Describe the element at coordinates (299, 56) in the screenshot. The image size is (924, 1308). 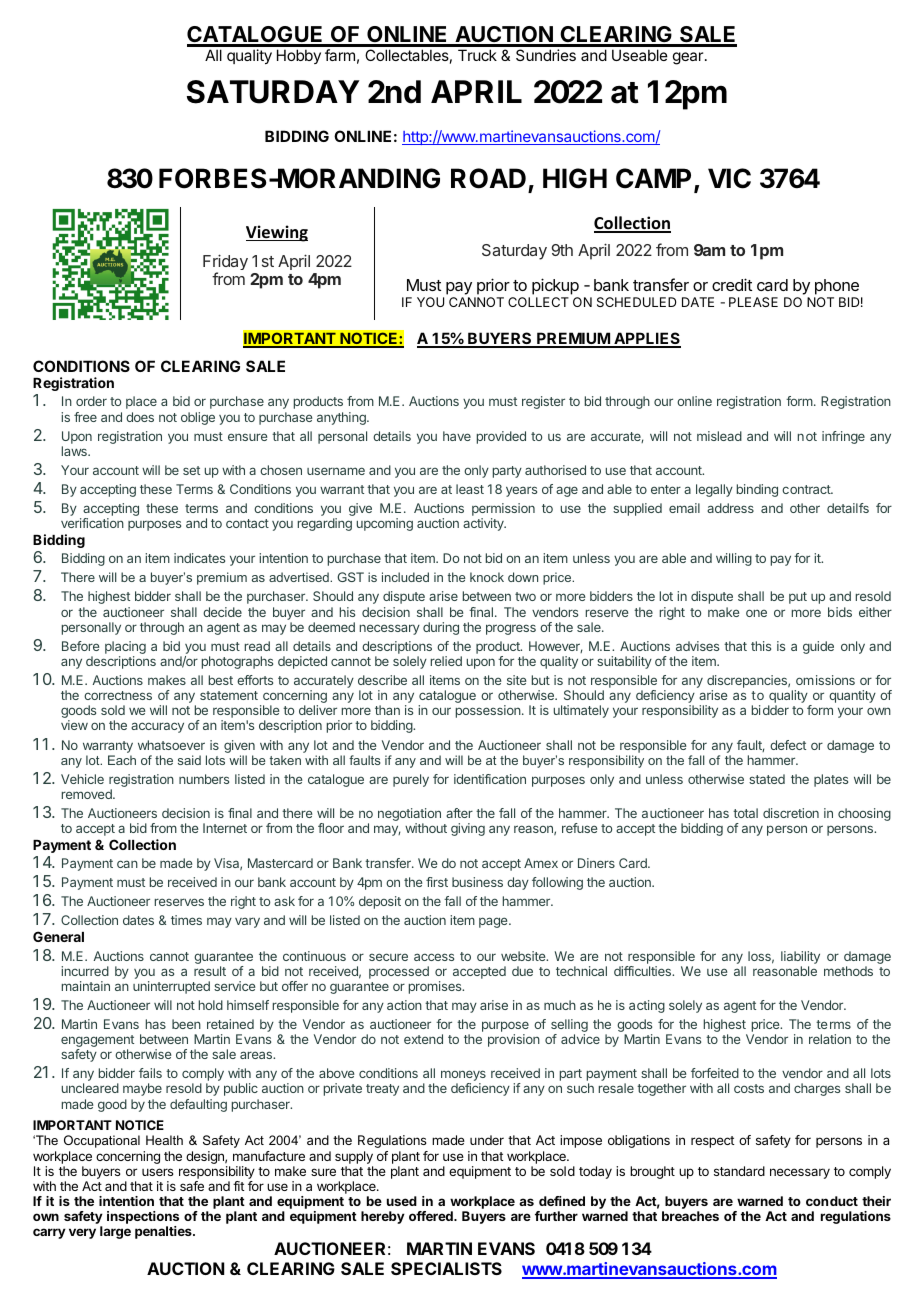
I see `Hobby` at that location.
